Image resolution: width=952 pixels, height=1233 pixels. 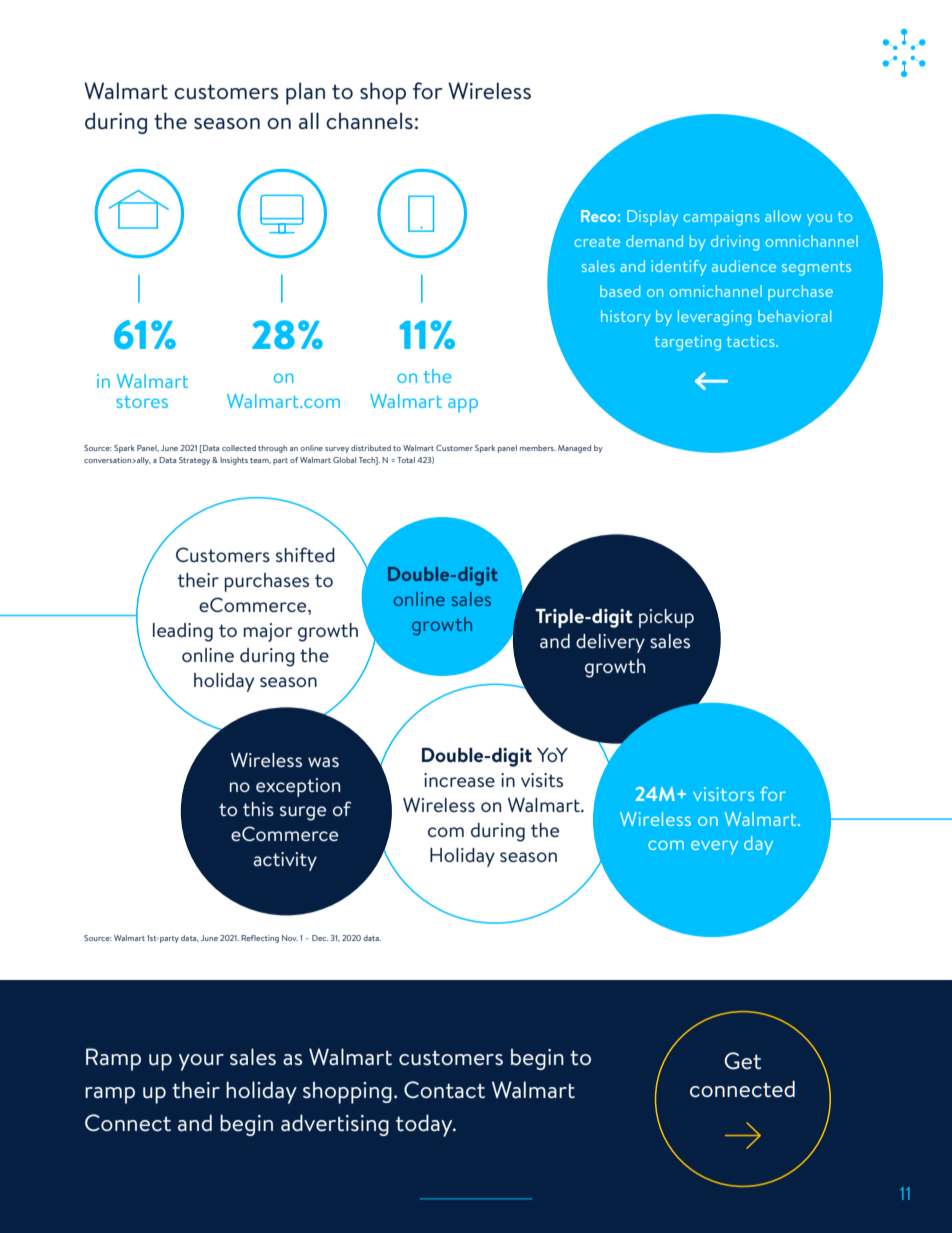 What do you see at coordinates (239, 448) in the image?
I see `collected` at bounding box center [239, 448].
